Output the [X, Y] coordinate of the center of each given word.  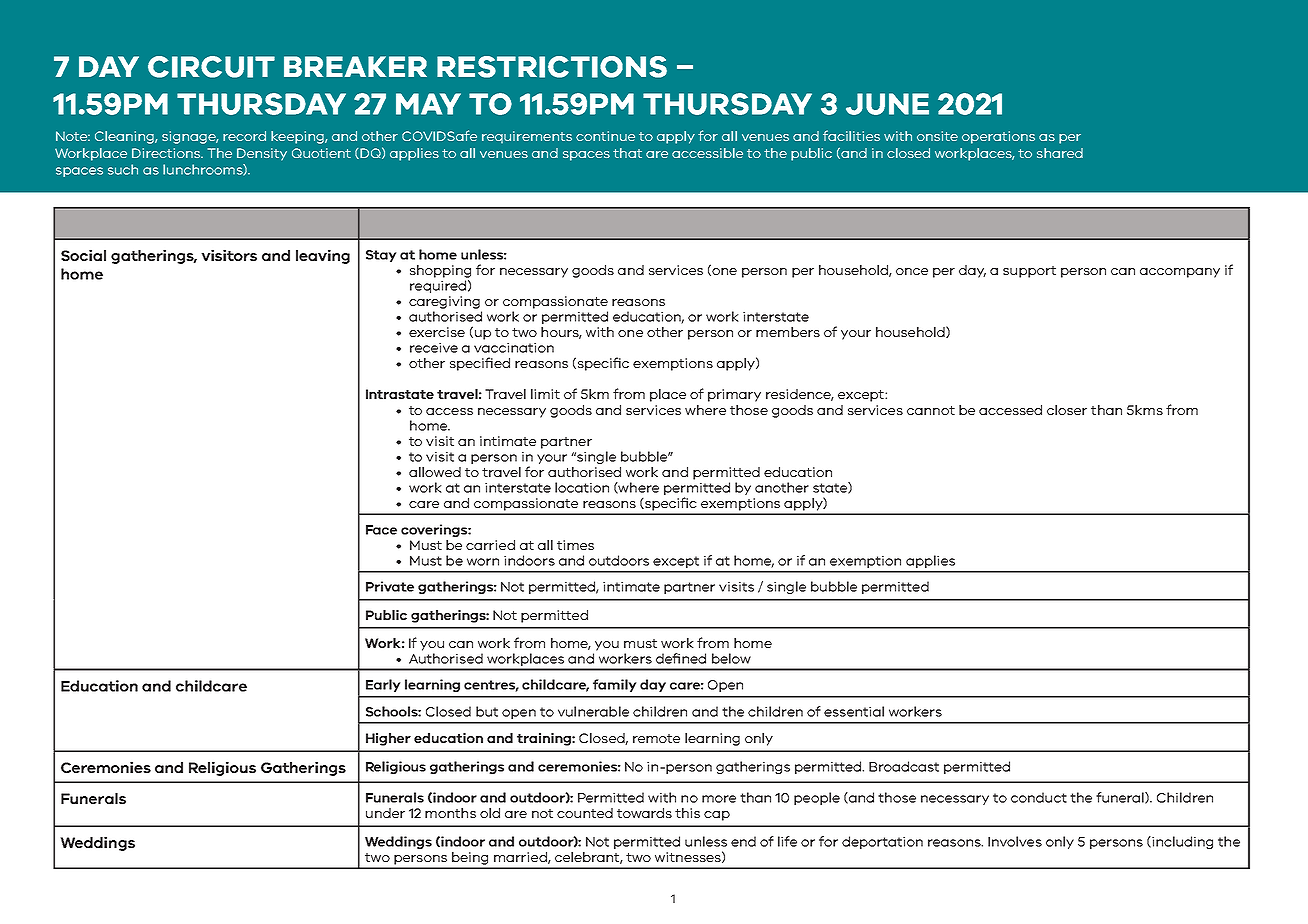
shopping [440, 271]
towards [644, 813]
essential [854, 711]
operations [998, 137]
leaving [323, 256]
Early [383, 685]
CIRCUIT [211, 67]
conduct [1039, 797]
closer [1067, 410]
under [385, 813]
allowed [435, 472]
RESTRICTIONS [552, 67]
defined [681, 658]
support [1029, 272]
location [582, 487]
